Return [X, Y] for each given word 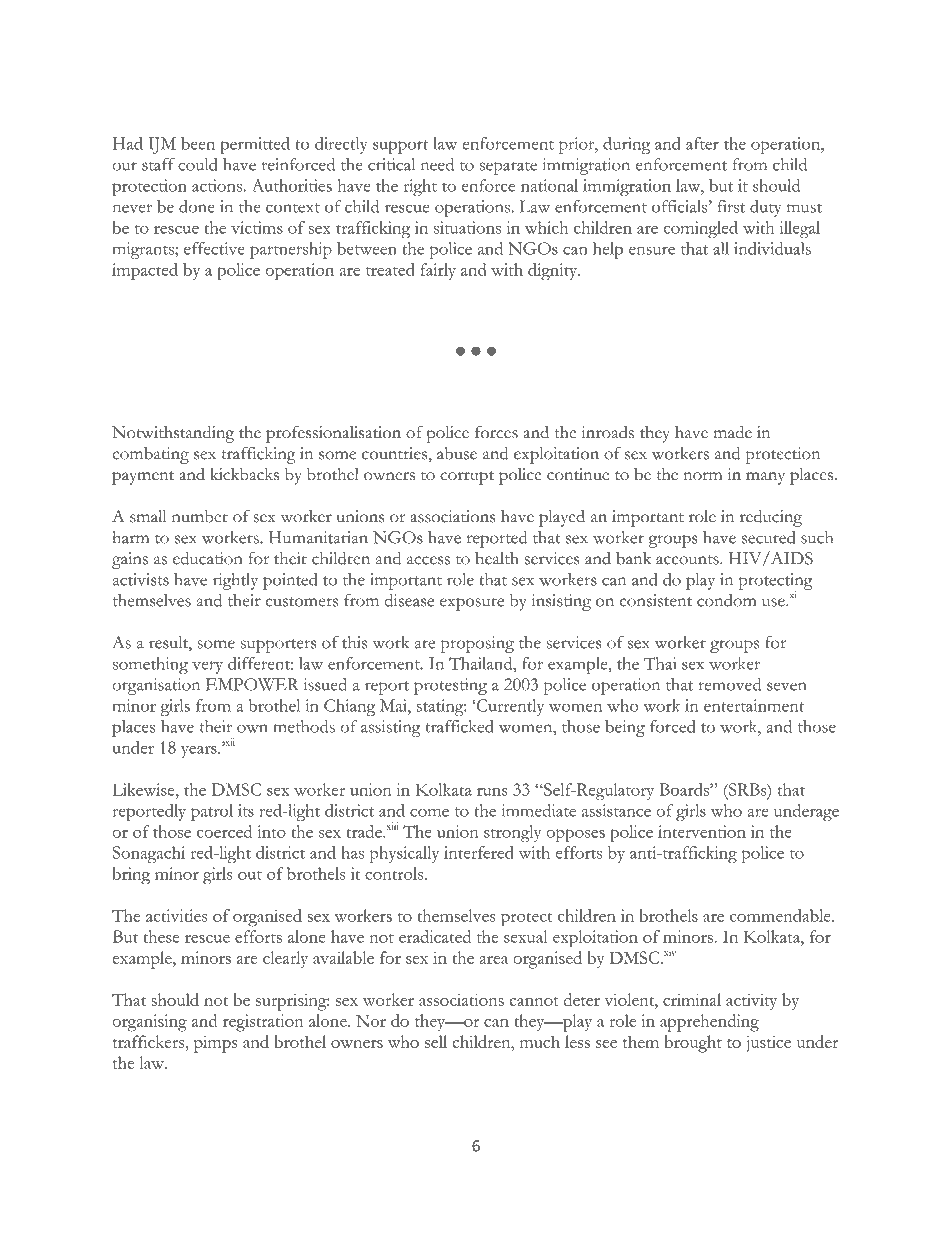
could [197, 164]
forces [496, 432]
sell [436, 1041]
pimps [216, 1044]
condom [726, 600]
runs [492, 791]
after [702, 143]
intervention [702, 831]
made [732, 432]
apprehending [709, 1023]
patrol [212, 812]
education [208, 558]
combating [150, 455]
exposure [472, 604]
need [437, 164]
